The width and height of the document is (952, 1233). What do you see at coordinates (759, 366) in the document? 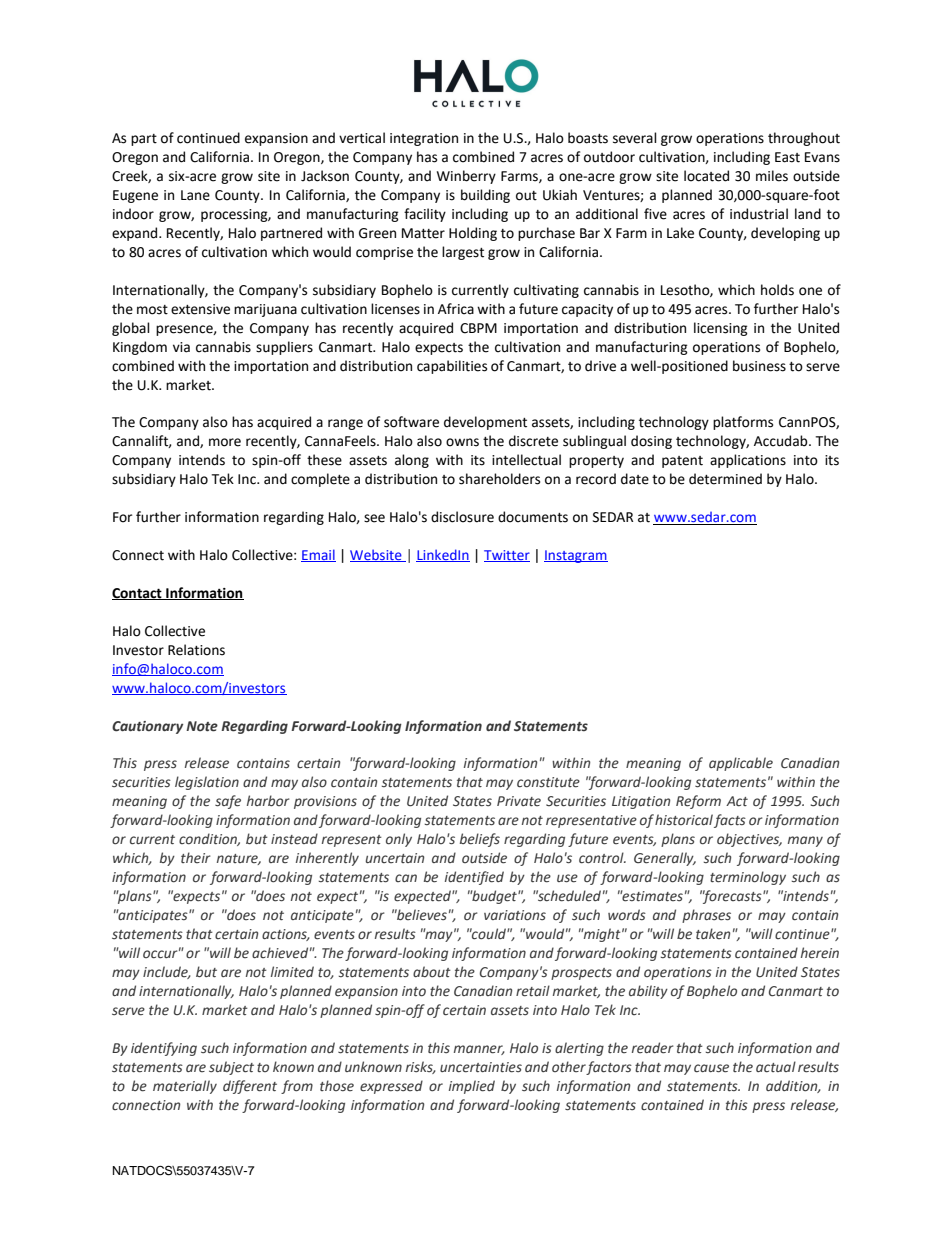
I see `business` at bounding box center [759, 366].
